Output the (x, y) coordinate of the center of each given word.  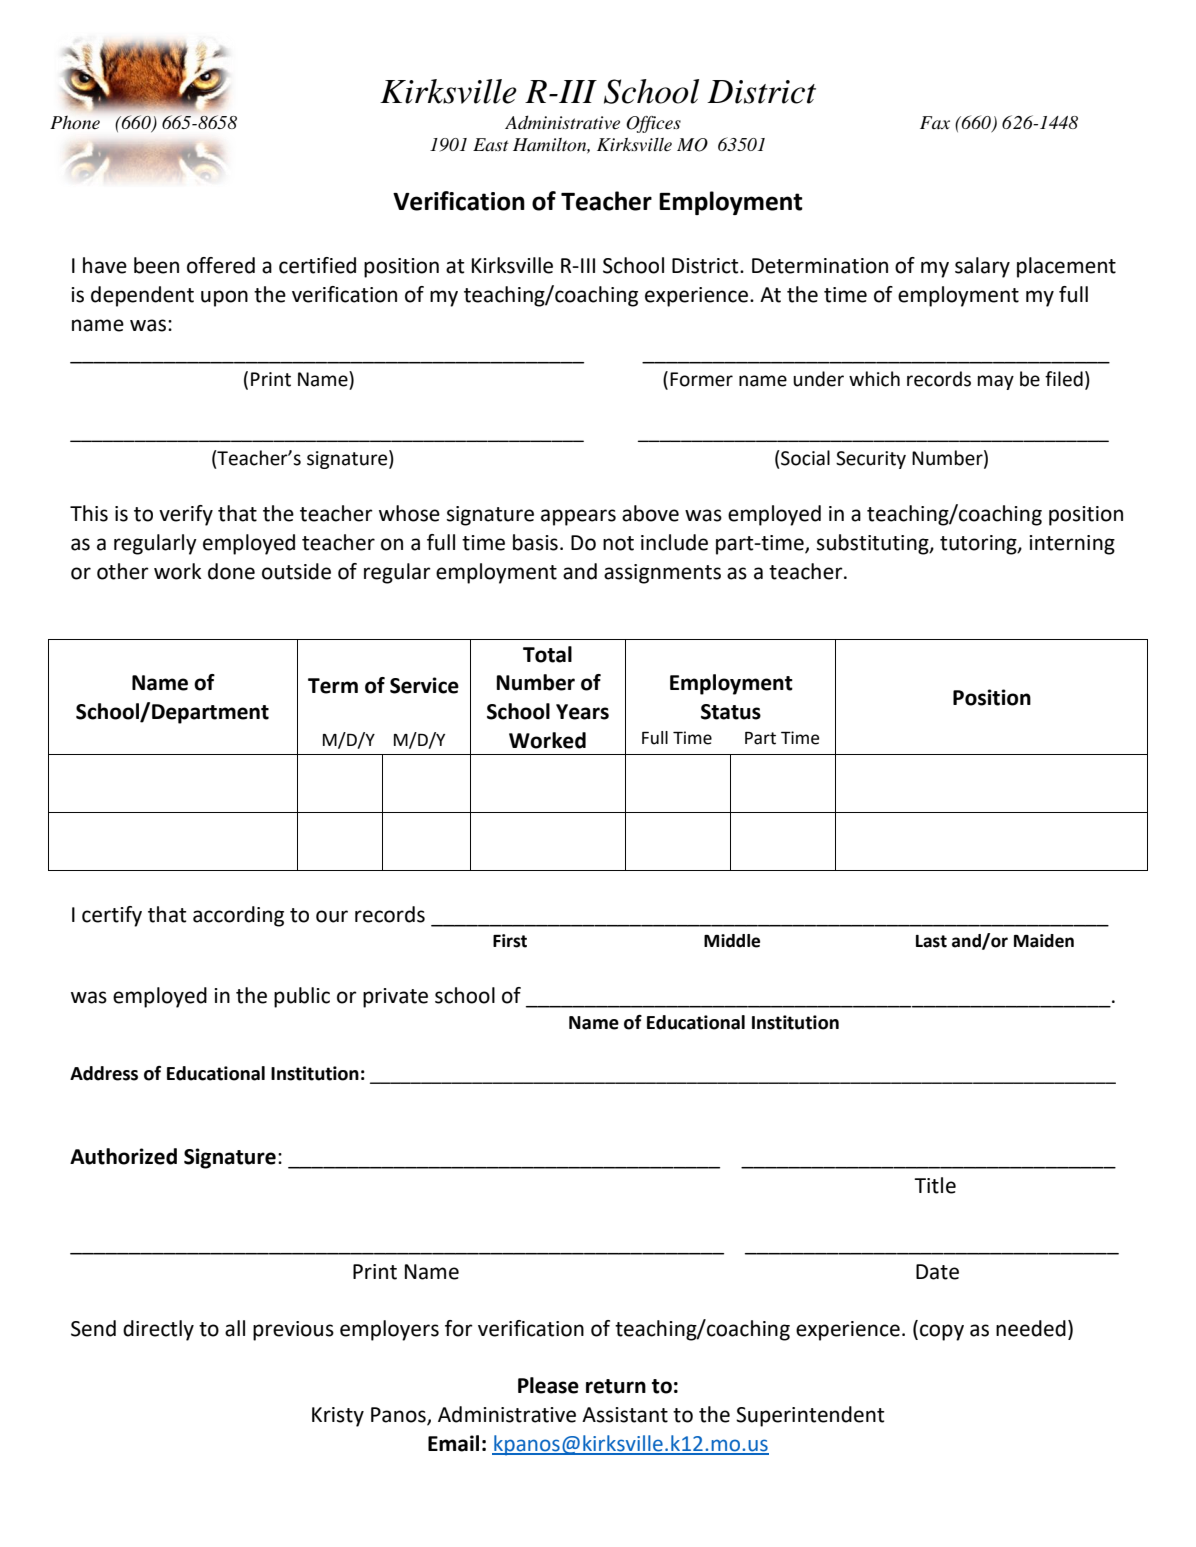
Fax (935, 122)
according (238, 916)
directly (158, 1330)
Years (582, 712)
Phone (75, 123)
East (491, 144)
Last (931, 941)
